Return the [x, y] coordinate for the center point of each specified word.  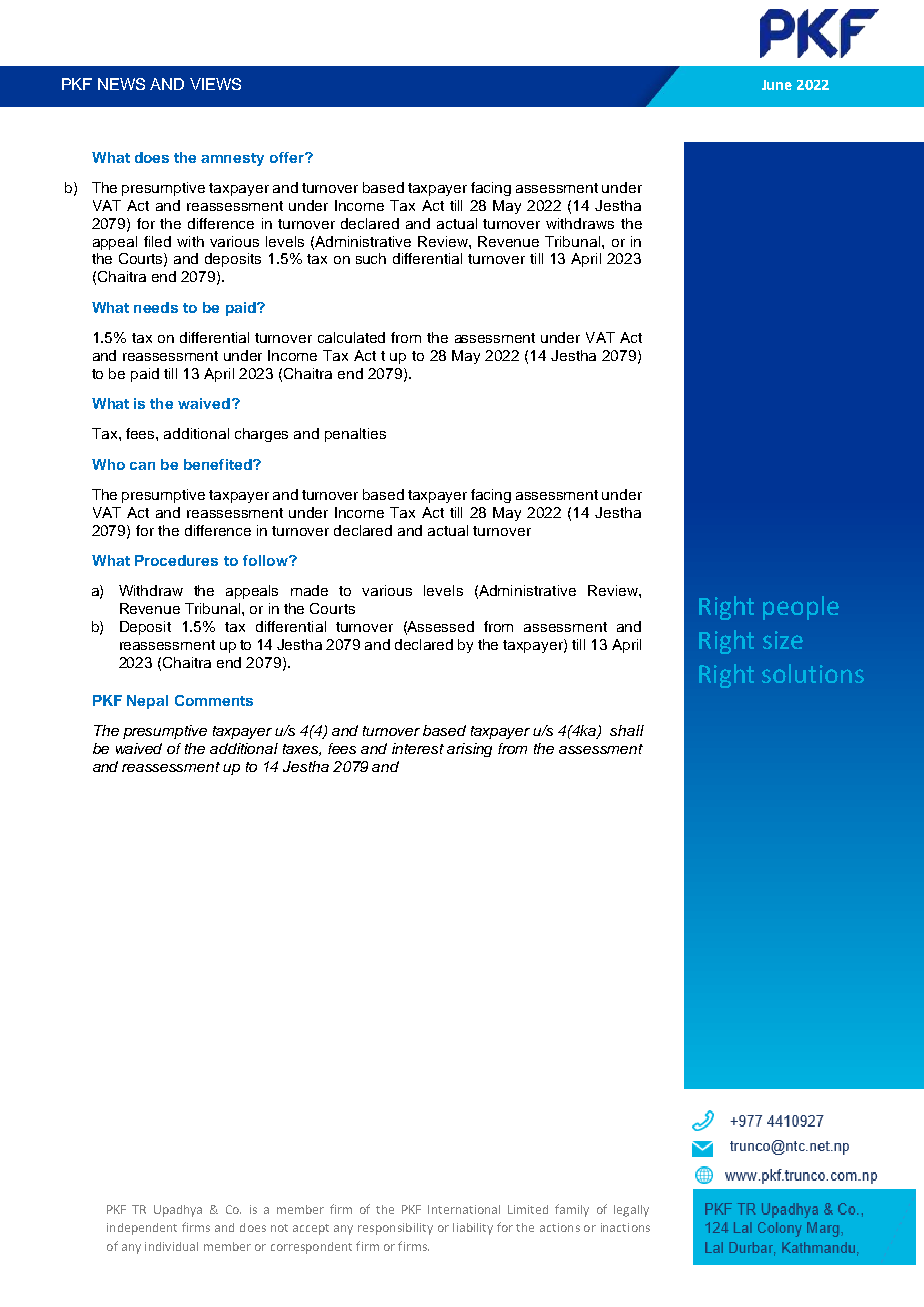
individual [171, 1246]
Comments [214, 700]
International [464, 1209]
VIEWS [215, 84]
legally [631, 1211]
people [801, 608]
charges [261, 435]
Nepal [147, 702]
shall [627, 730]
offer [288, 157]
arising [469, 750]
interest [418, 748]
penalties [355, 435]
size [783, 640]
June [777, 85]
